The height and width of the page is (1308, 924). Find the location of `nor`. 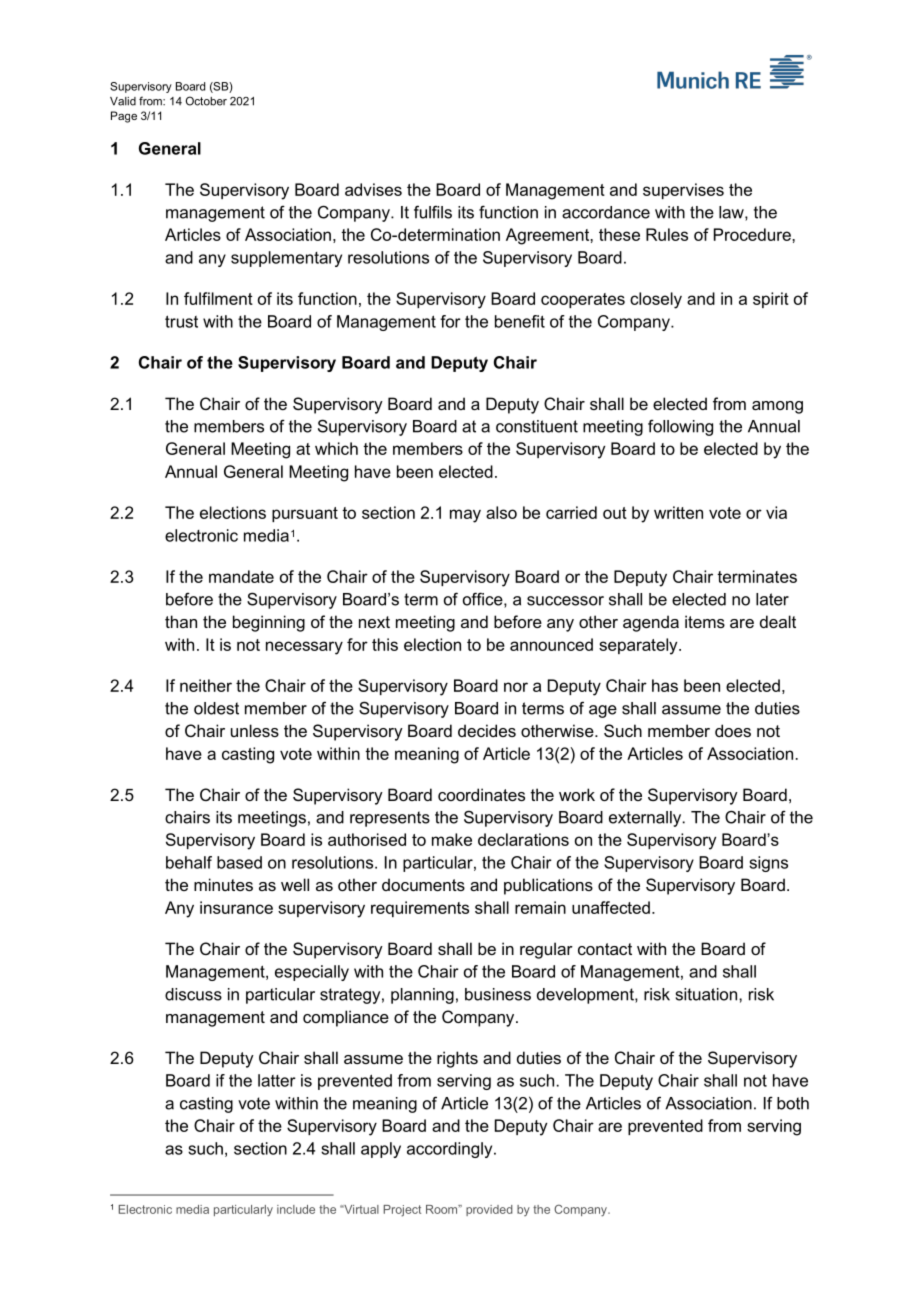

nor is located at coordinates (516, 687).
